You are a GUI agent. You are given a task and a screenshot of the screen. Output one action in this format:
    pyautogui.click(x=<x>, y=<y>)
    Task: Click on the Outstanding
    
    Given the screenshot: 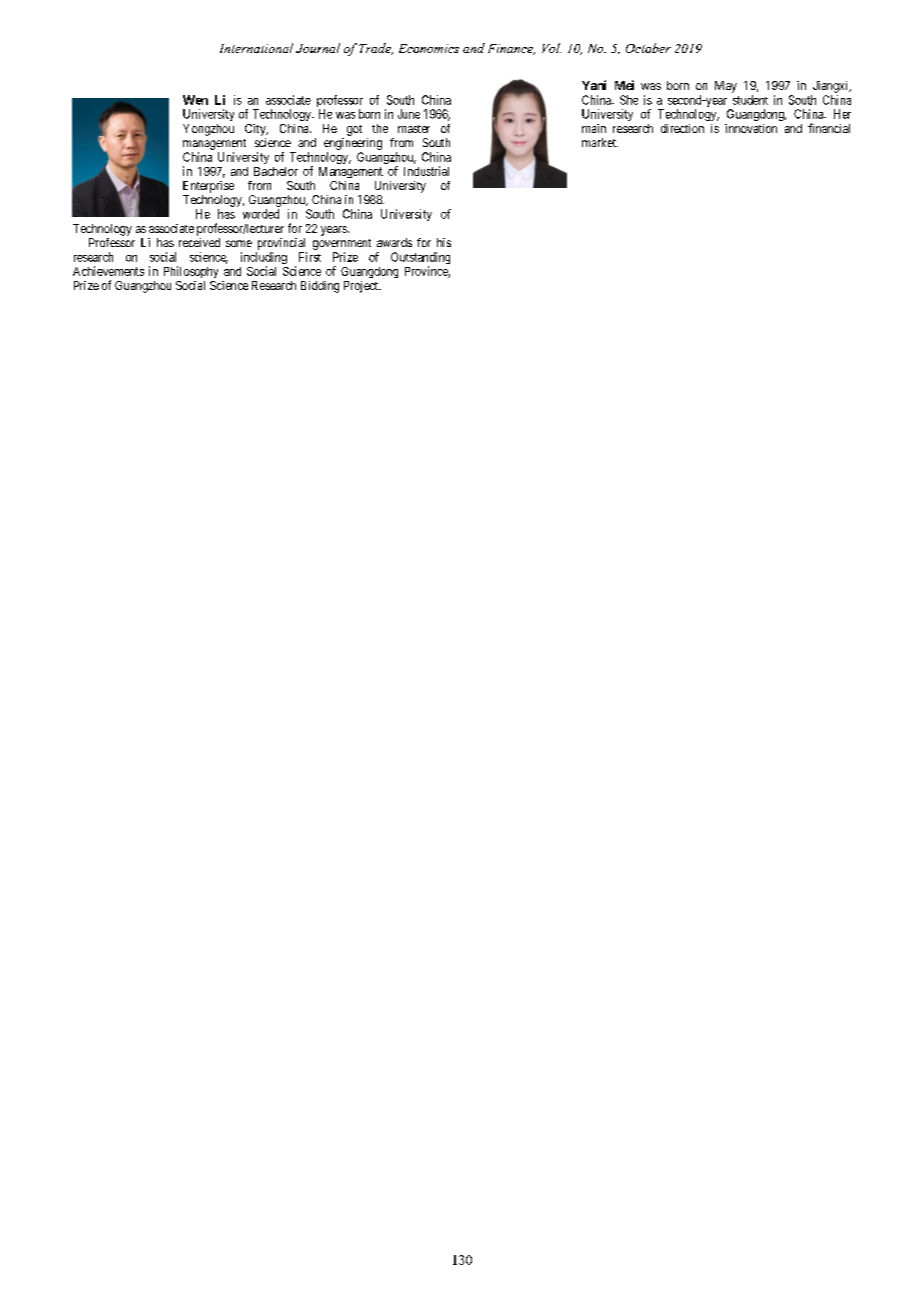 What is the action you would take?
    pyautogui.click(x=420, y=259)
